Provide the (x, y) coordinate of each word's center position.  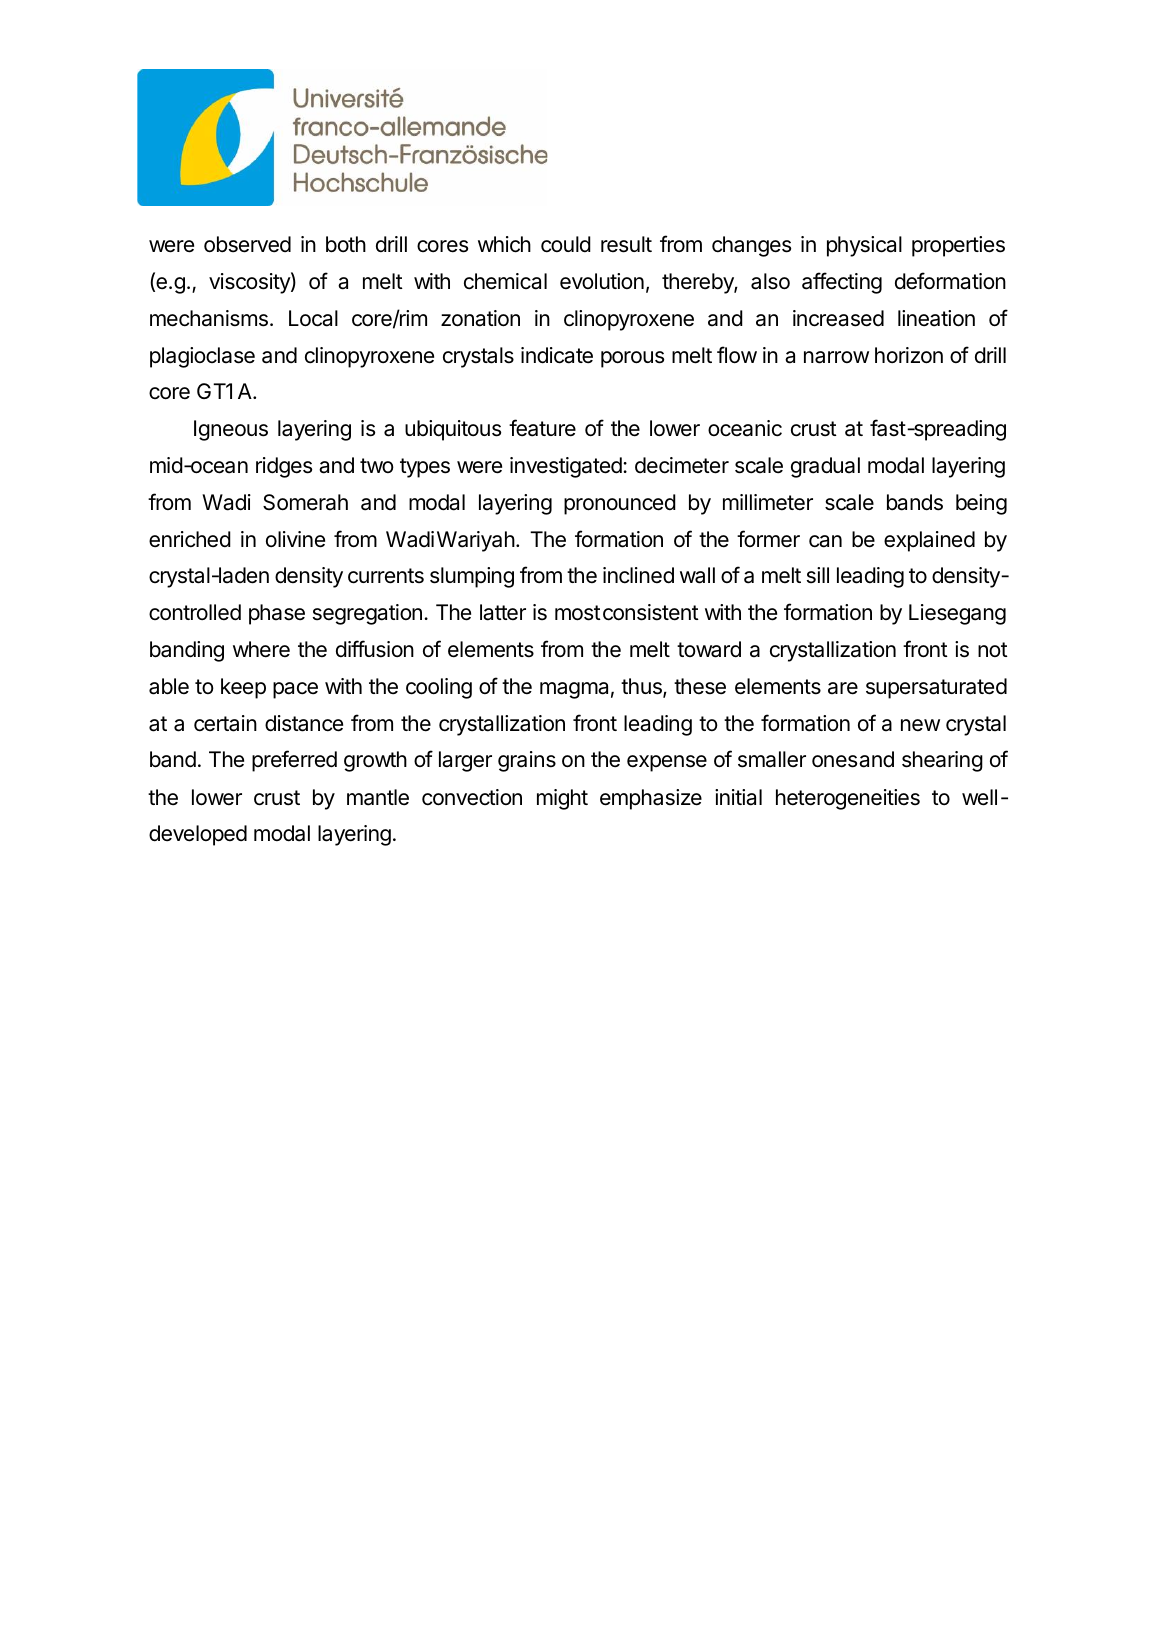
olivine (295, 539)
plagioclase (202, 357)
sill (818, 575)
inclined (638, 575)
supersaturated (936, 688)
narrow (836, 357)
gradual (825, 467)
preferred (294, 761)
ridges (284, 467)
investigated (567, 467)
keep (243, 688)
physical (864, 246)
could (566, 244)
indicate (557, 355)
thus (642, 687)
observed (247, 244)
